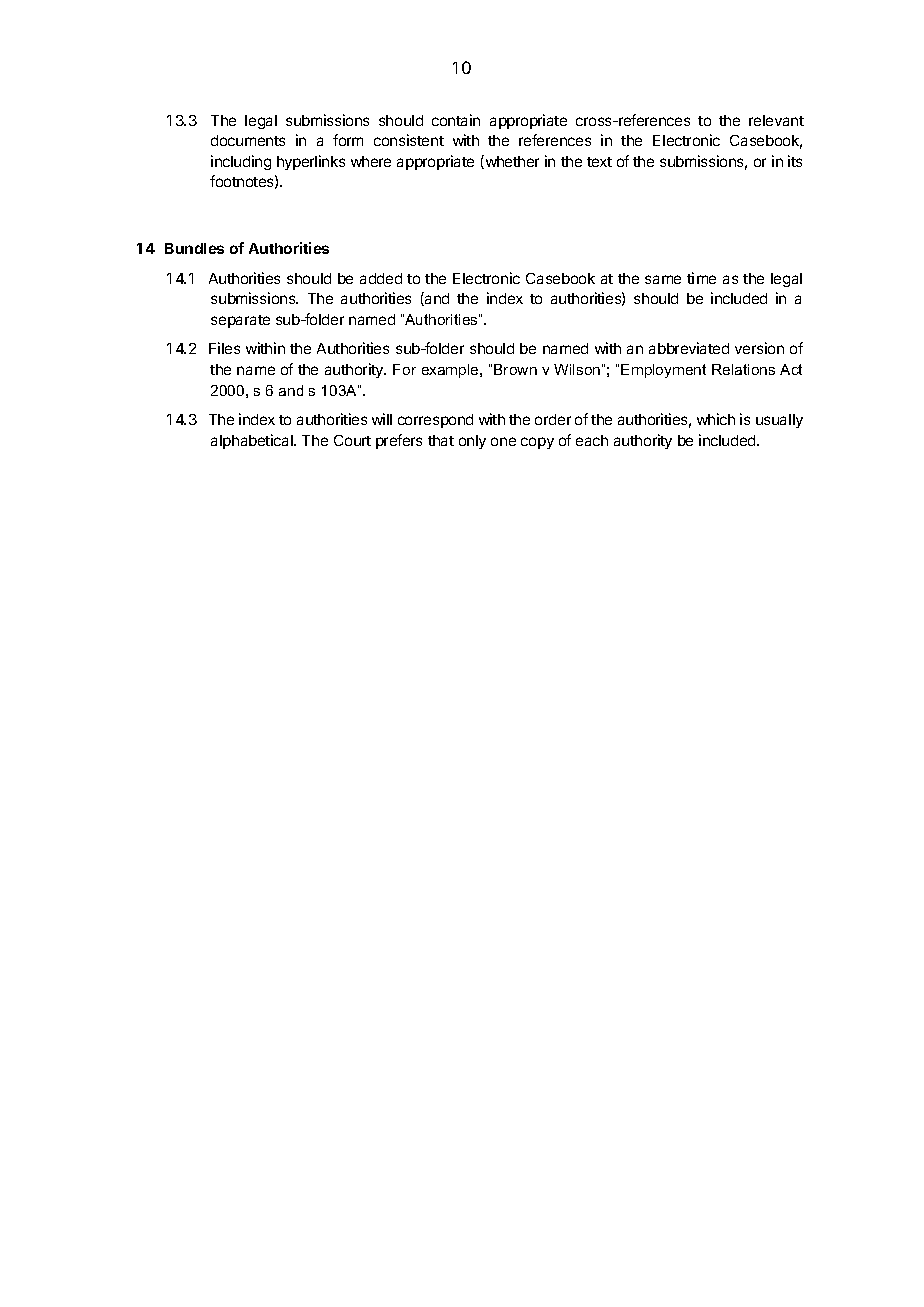 The image size is (924, 1307). Describe the element at coordinates (381, 278) in the screenshot. I see `added` at that location.
